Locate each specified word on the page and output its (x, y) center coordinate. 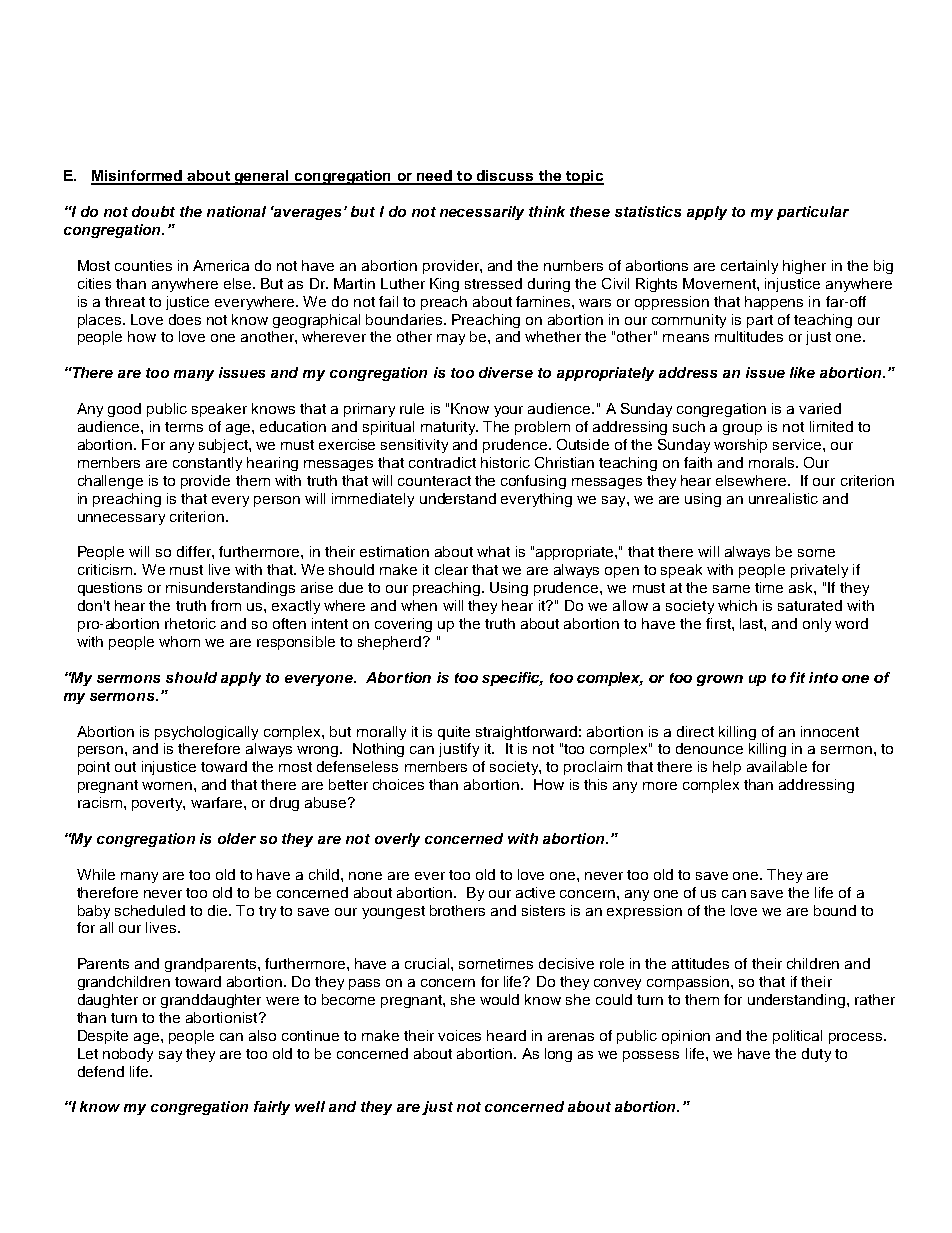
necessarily (482, 213)
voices (459, 1035)
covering (403, 625)
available (777, 766)
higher (804, 267)
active (535, 892)
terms (184, 427)
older (237, 838)
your (508, 411)
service (798, 444)
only (817, 625)
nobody (128, 1055)
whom (179, 641)
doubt (153, 211)
